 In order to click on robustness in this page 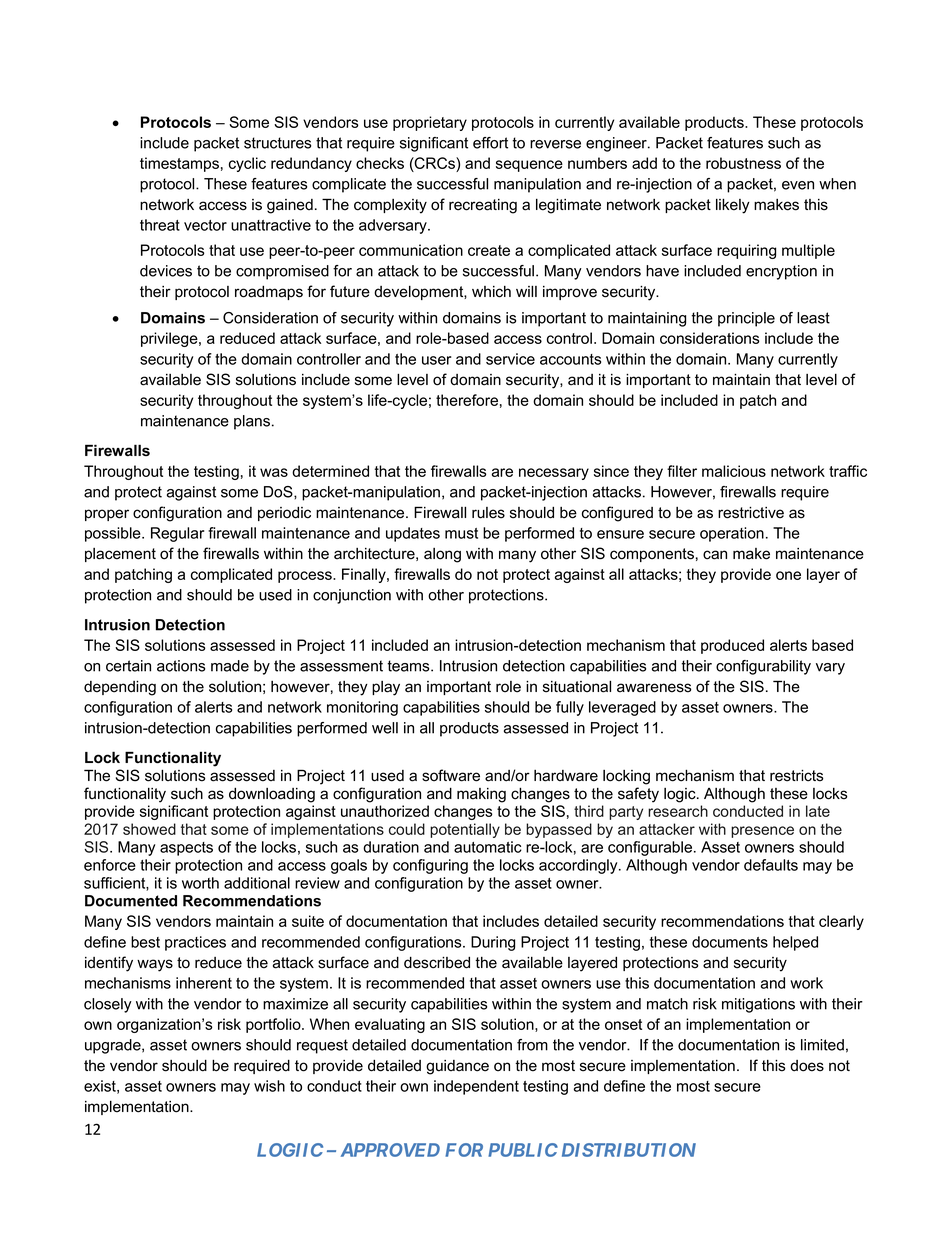, I will do `click(743, 163)`.
